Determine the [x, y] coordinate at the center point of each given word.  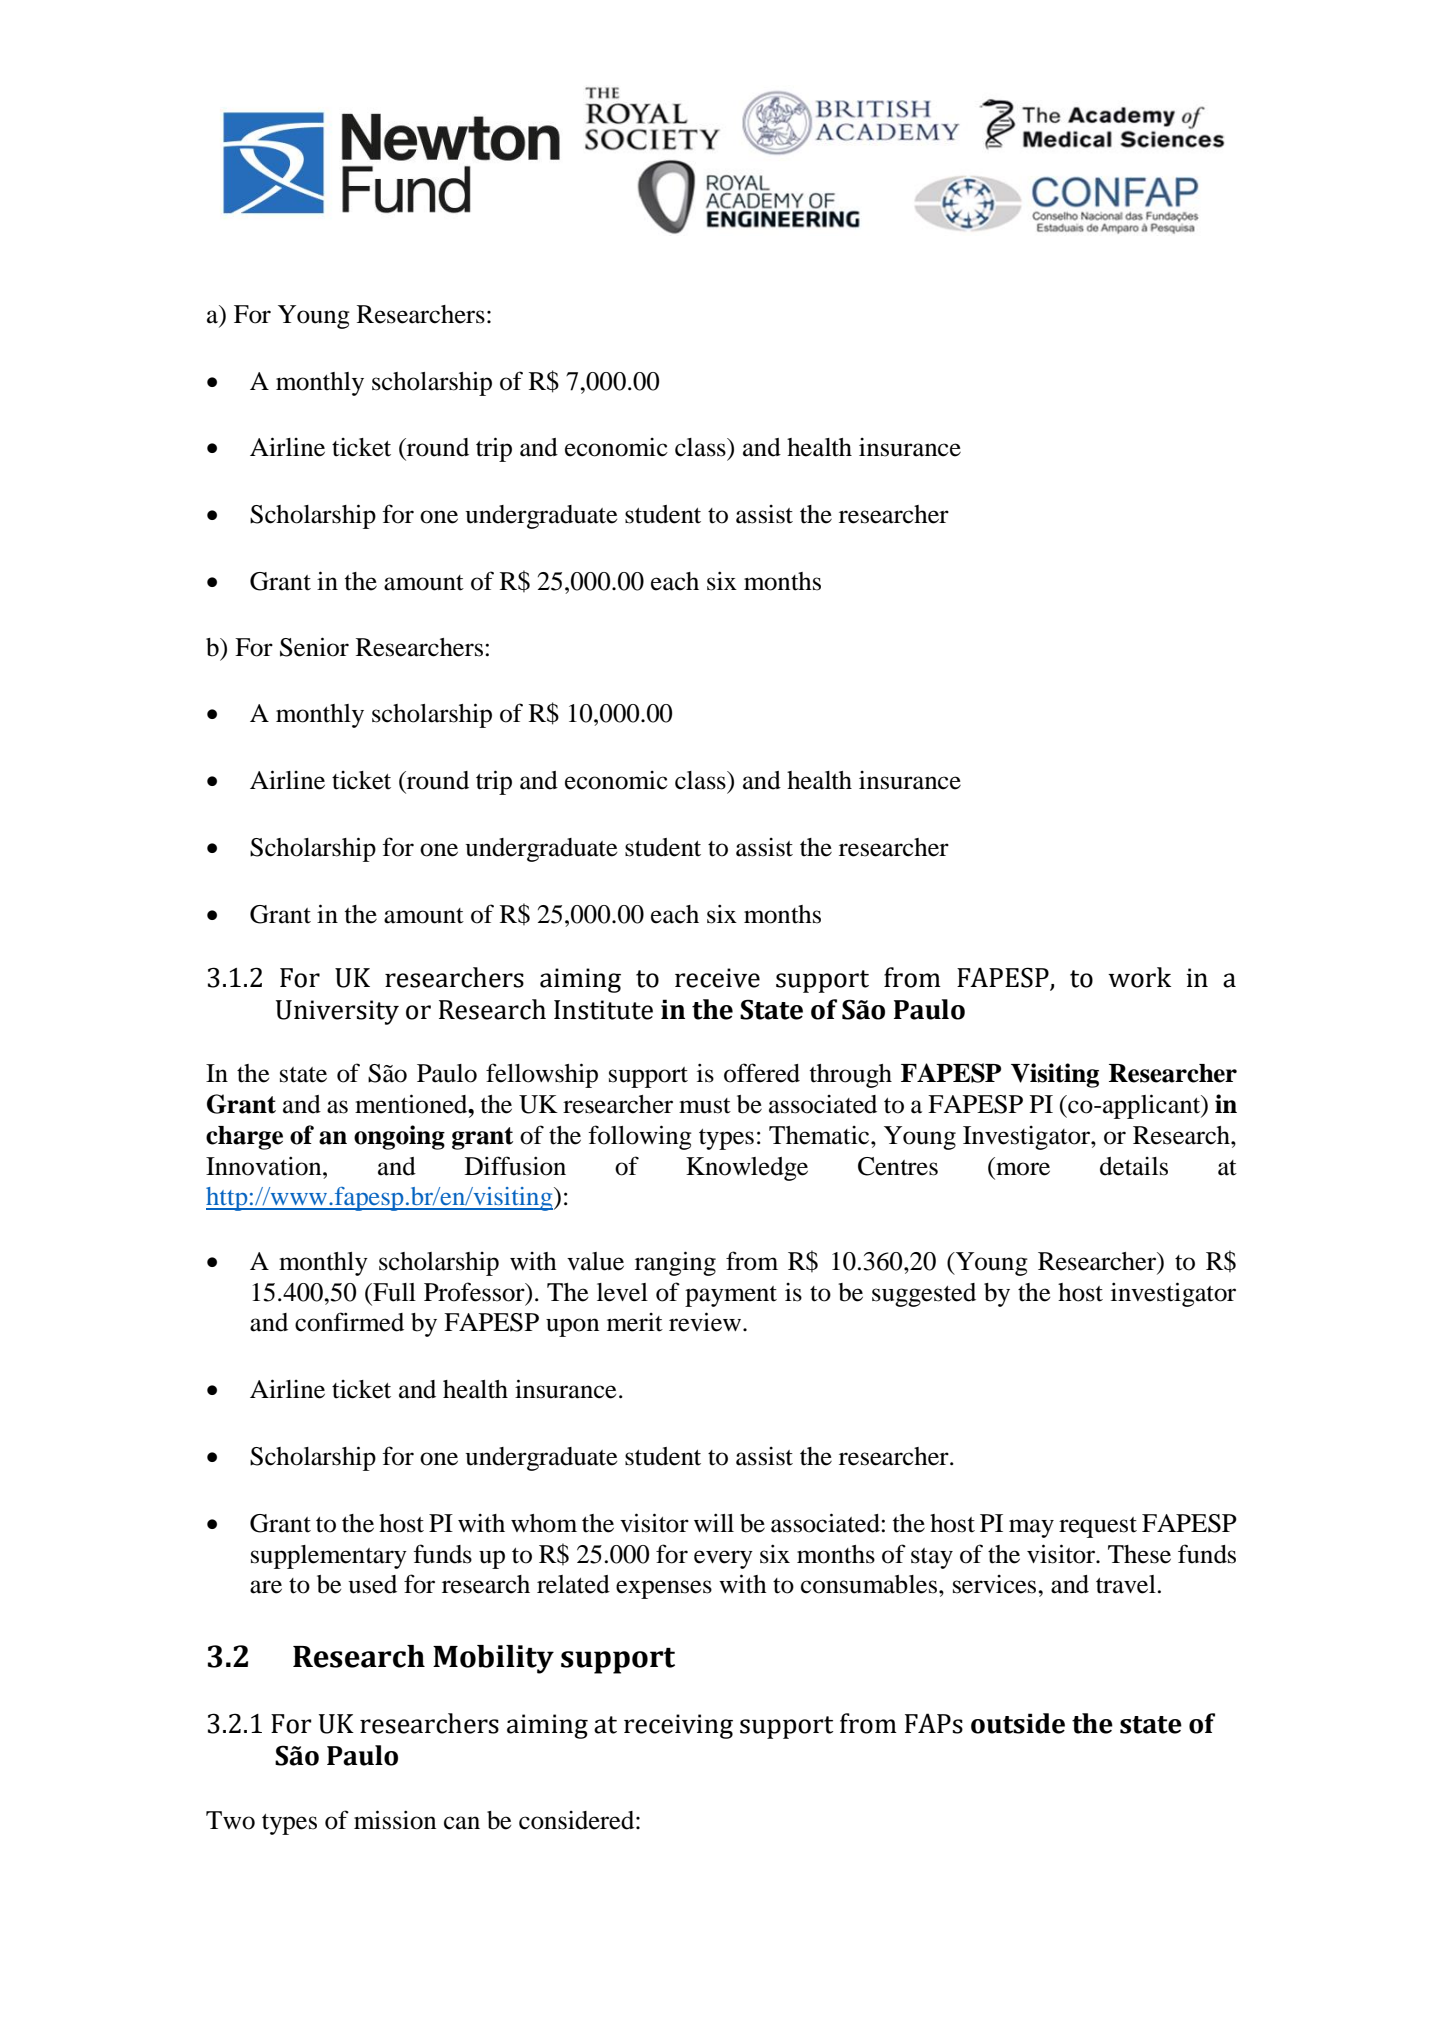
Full [393, 1292]
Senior [314, 647]
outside [1018, 1723]
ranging [675, 1263]
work [1139, 977]
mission [395, 1820]
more [1023, 1169]
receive [717, 978]
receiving [678, 1726]
